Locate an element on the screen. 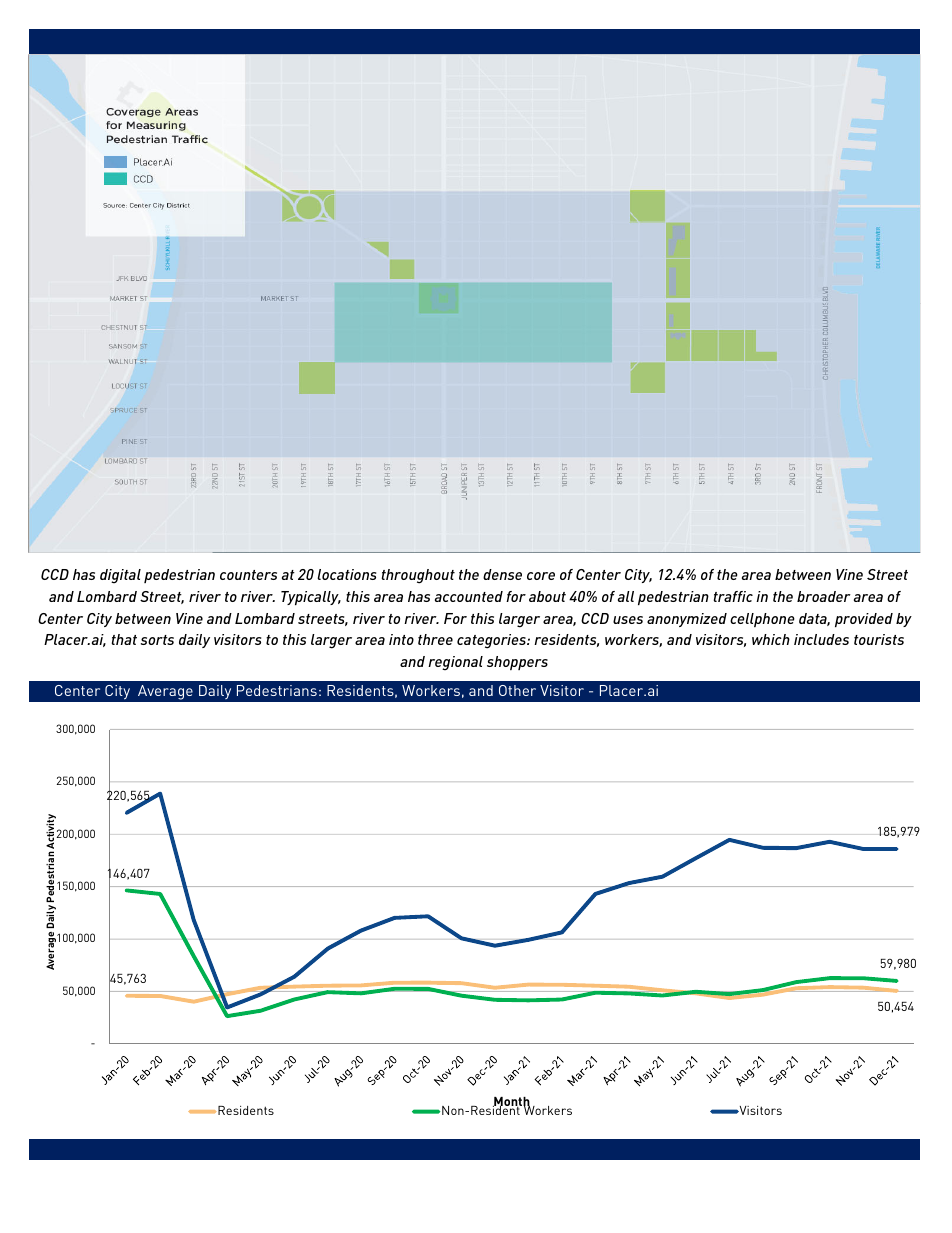 The width and height of the screenshot is (952, 1233). sorts is located at coordinates (157, 640).
